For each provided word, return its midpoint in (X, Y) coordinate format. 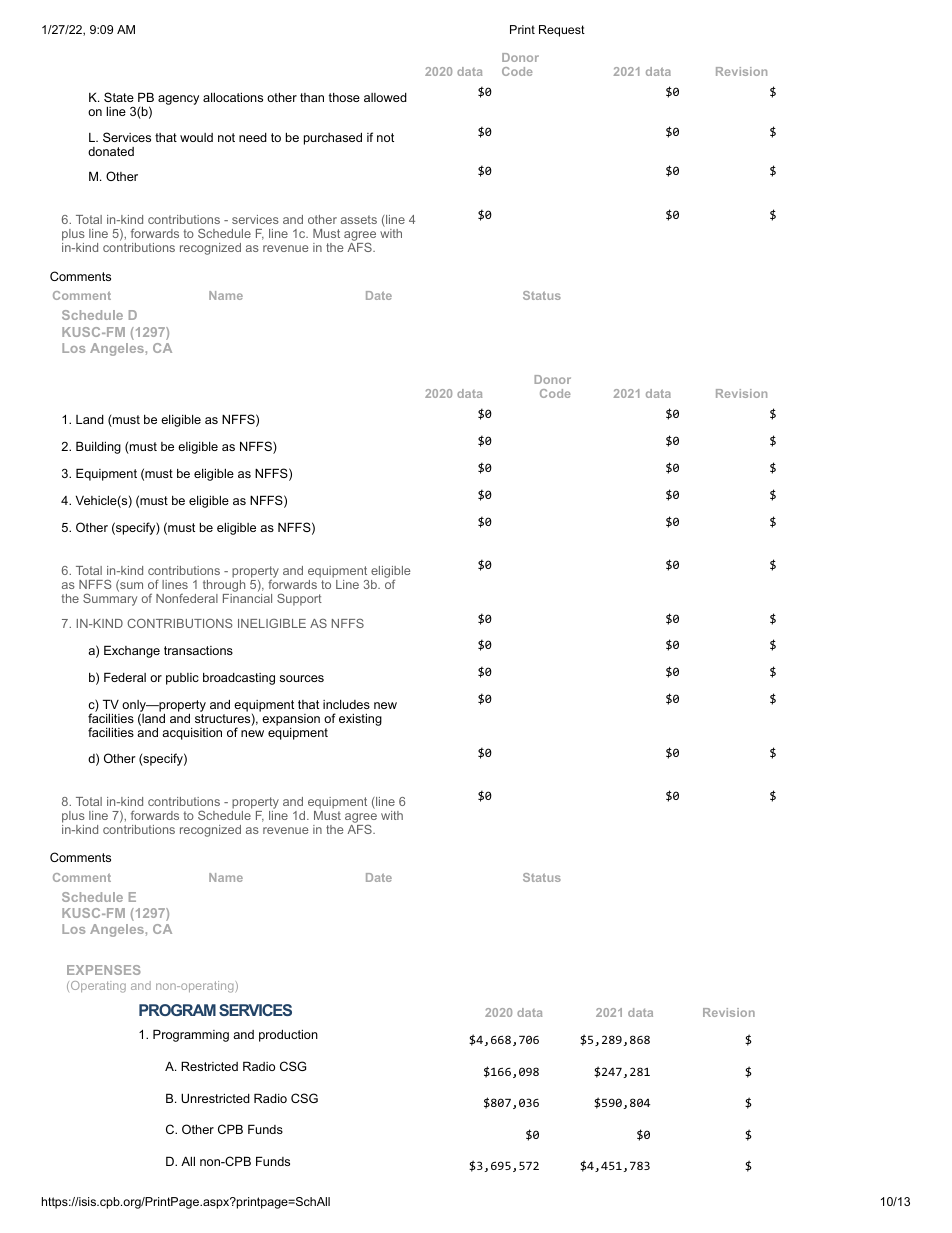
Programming (191, 1035)
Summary (110, 598)
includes (346, 704)
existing (360, 719)
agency (178, 100)
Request (562, 31)
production (288, 1035)
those (344, 97)
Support (299, 599)
